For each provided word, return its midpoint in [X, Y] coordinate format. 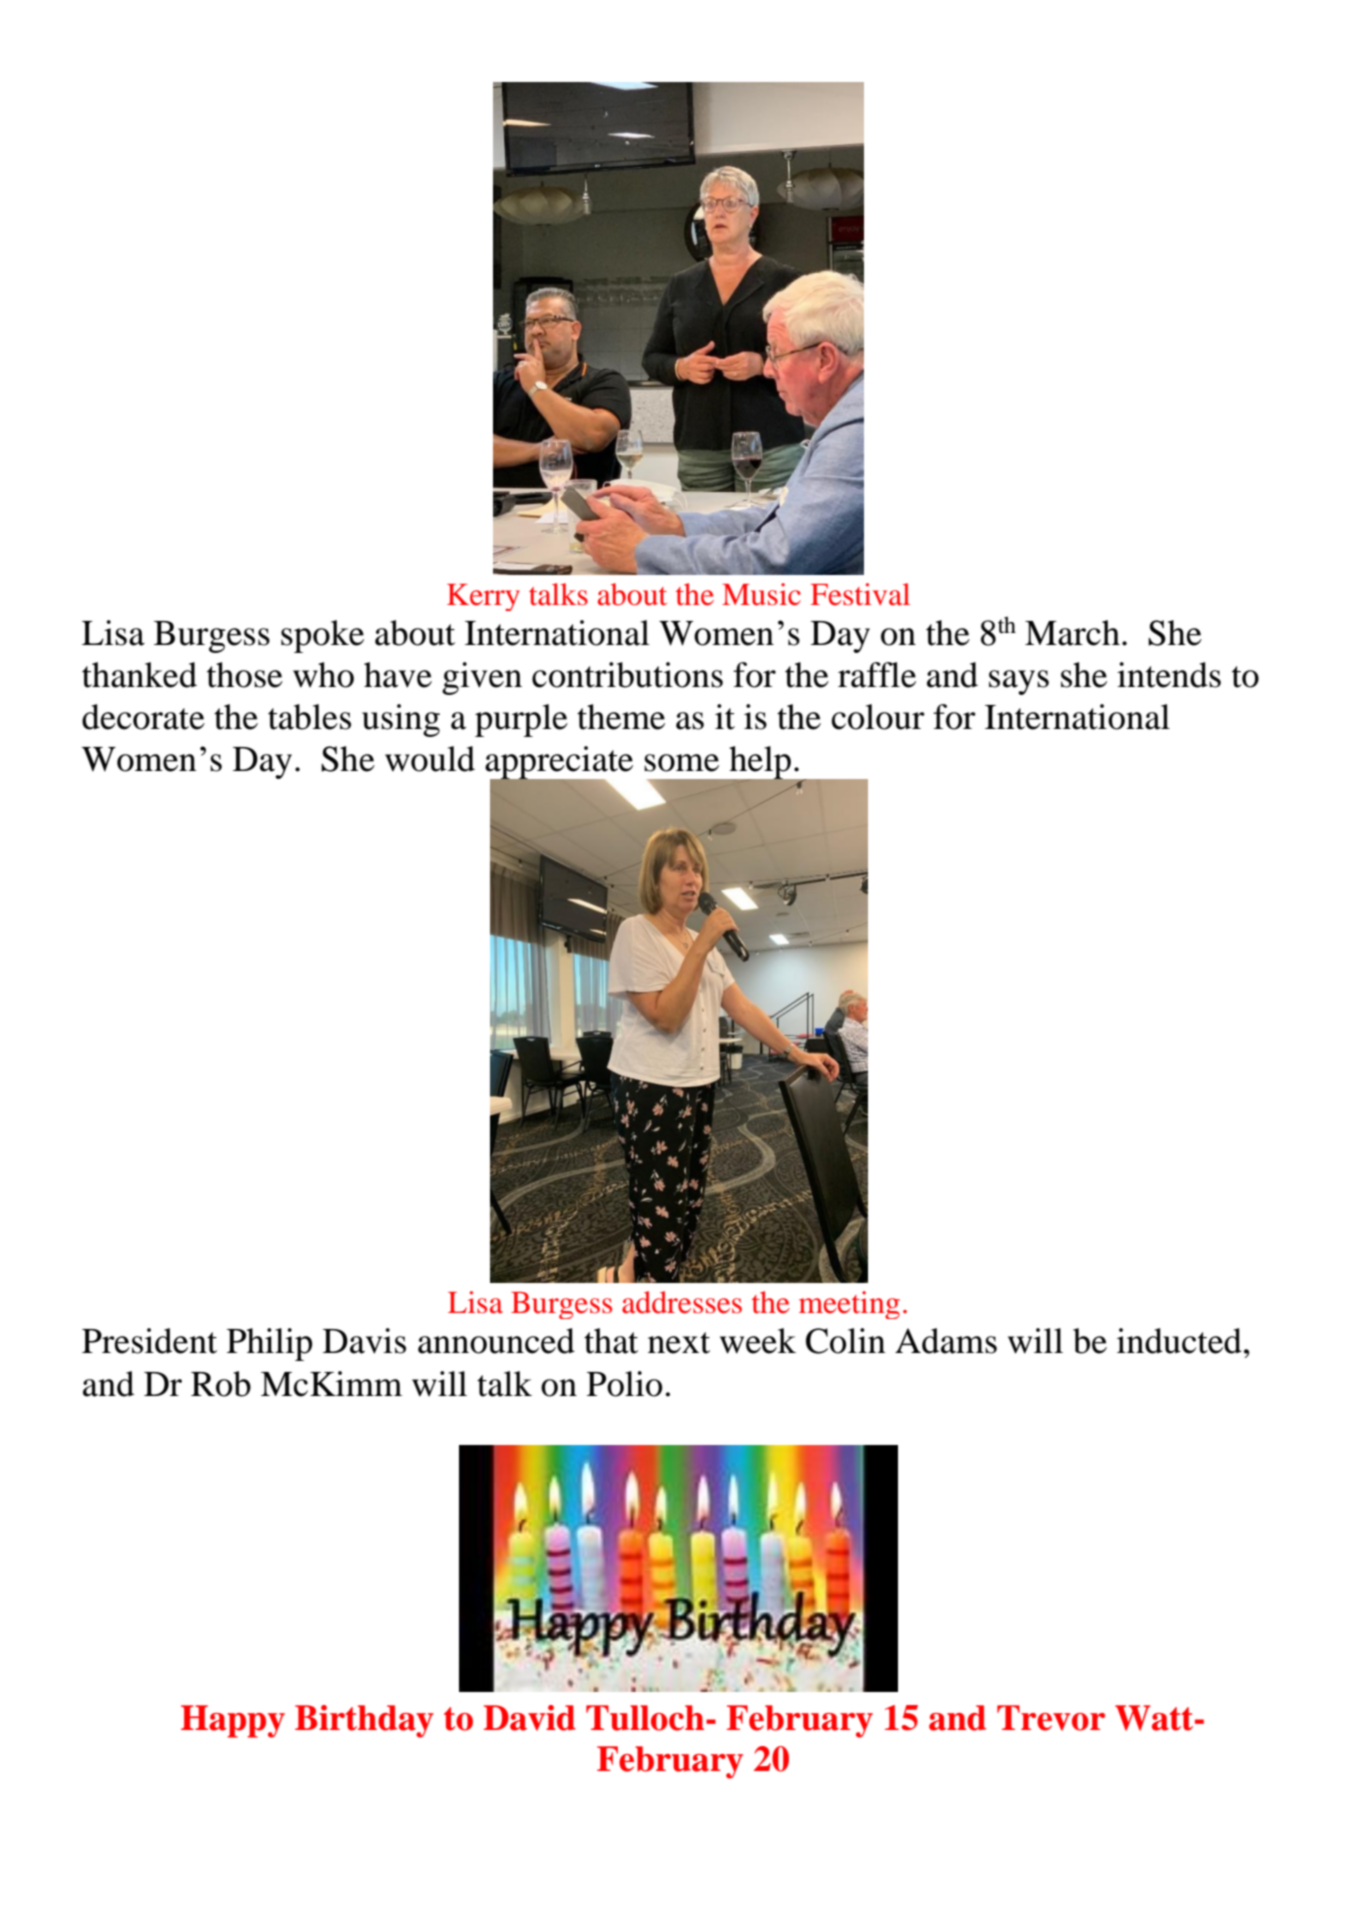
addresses [682, 1302]
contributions [627, 675]
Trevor [1051, 1718]
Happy [233, 1721]
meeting [849, 1305]
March [1072, 633]
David [530, 1718]
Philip [269, 1344]
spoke [322, 636]
